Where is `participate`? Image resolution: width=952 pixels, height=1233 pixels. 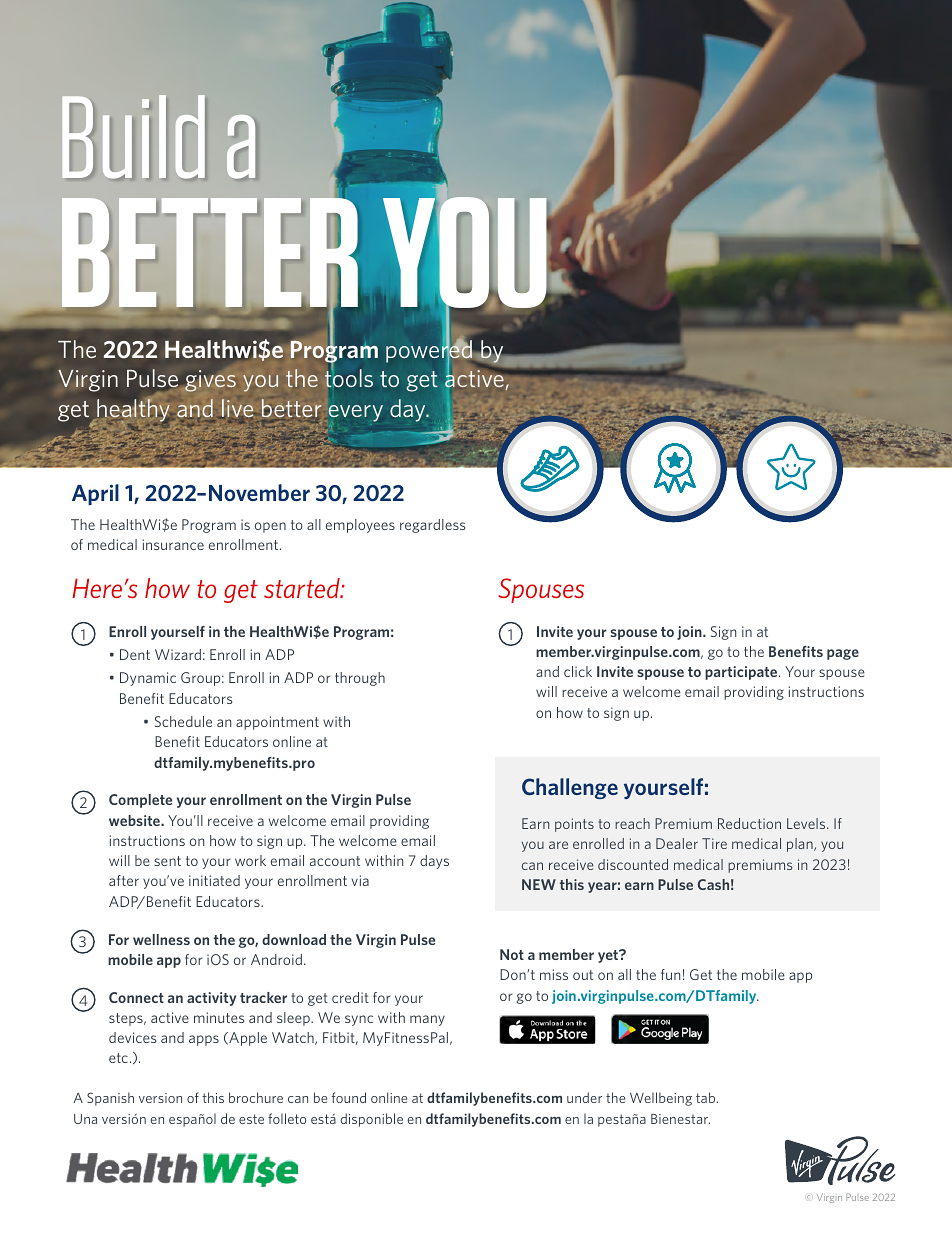 participate is located at coordinates (742, 673).
